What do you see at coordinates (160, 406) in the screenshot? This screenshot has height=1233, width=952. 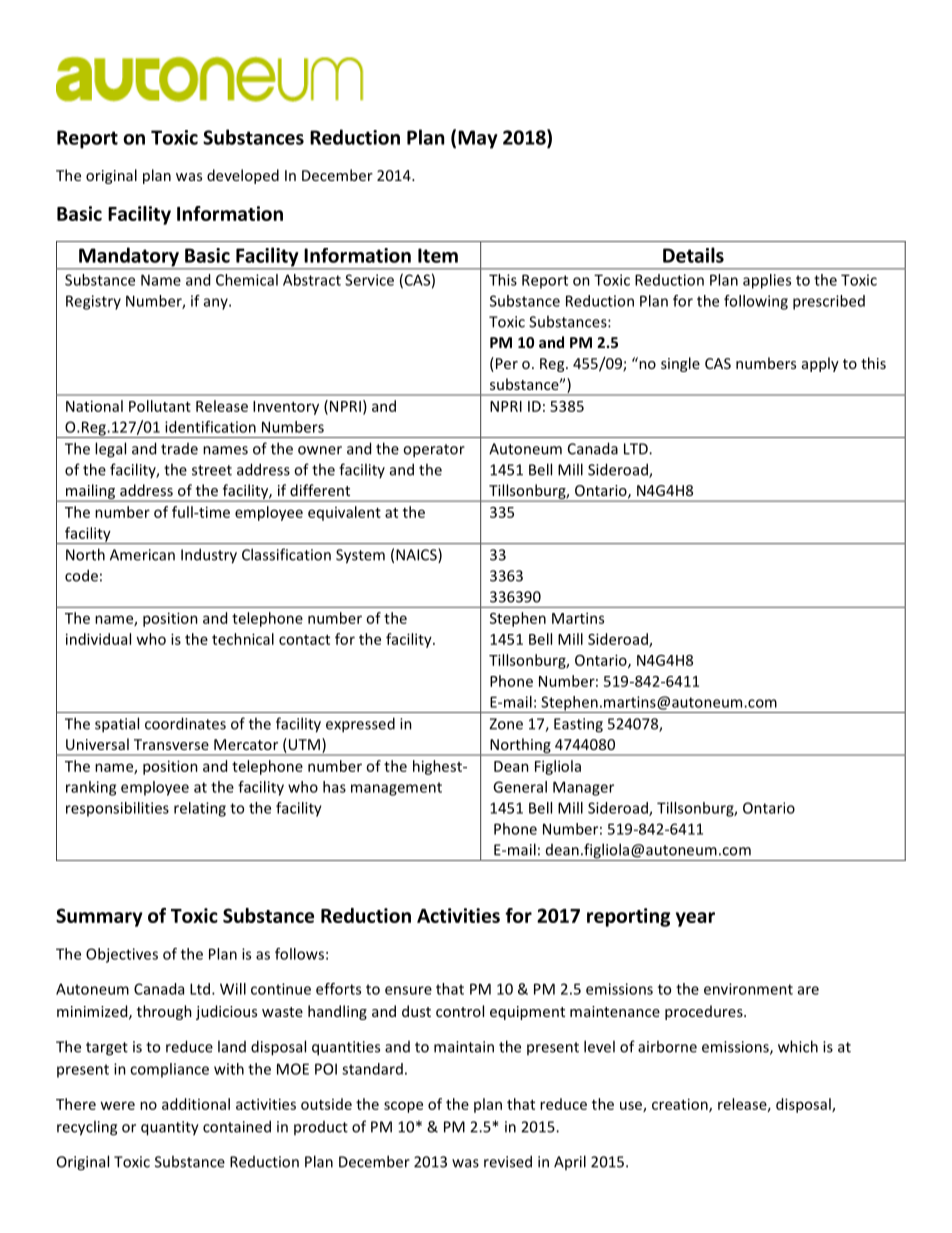 I see `Pollutant` at bounding box center [160, 406].
